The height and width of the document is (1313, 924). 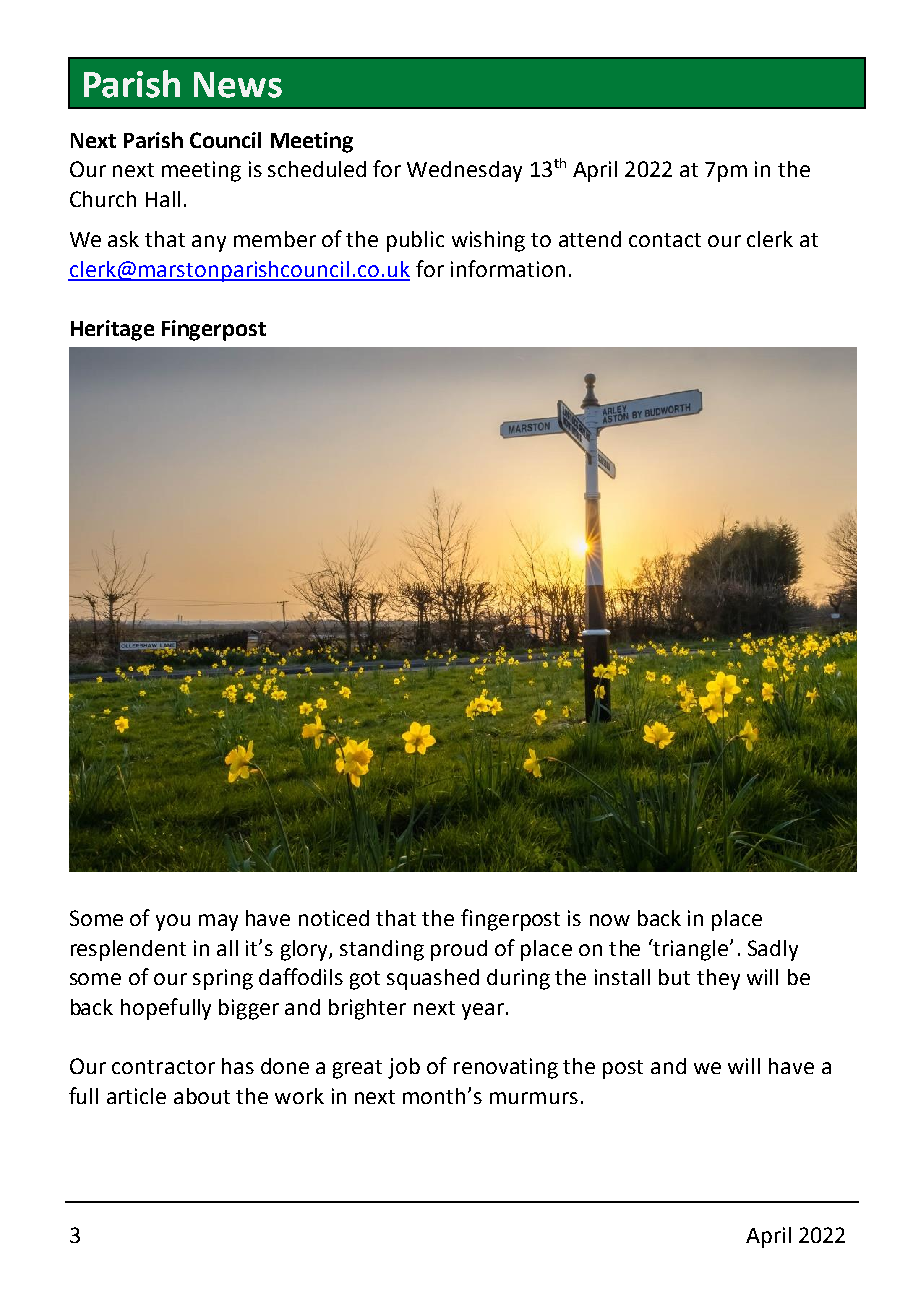 I want to click on contact, so click(x=665, y=240).
